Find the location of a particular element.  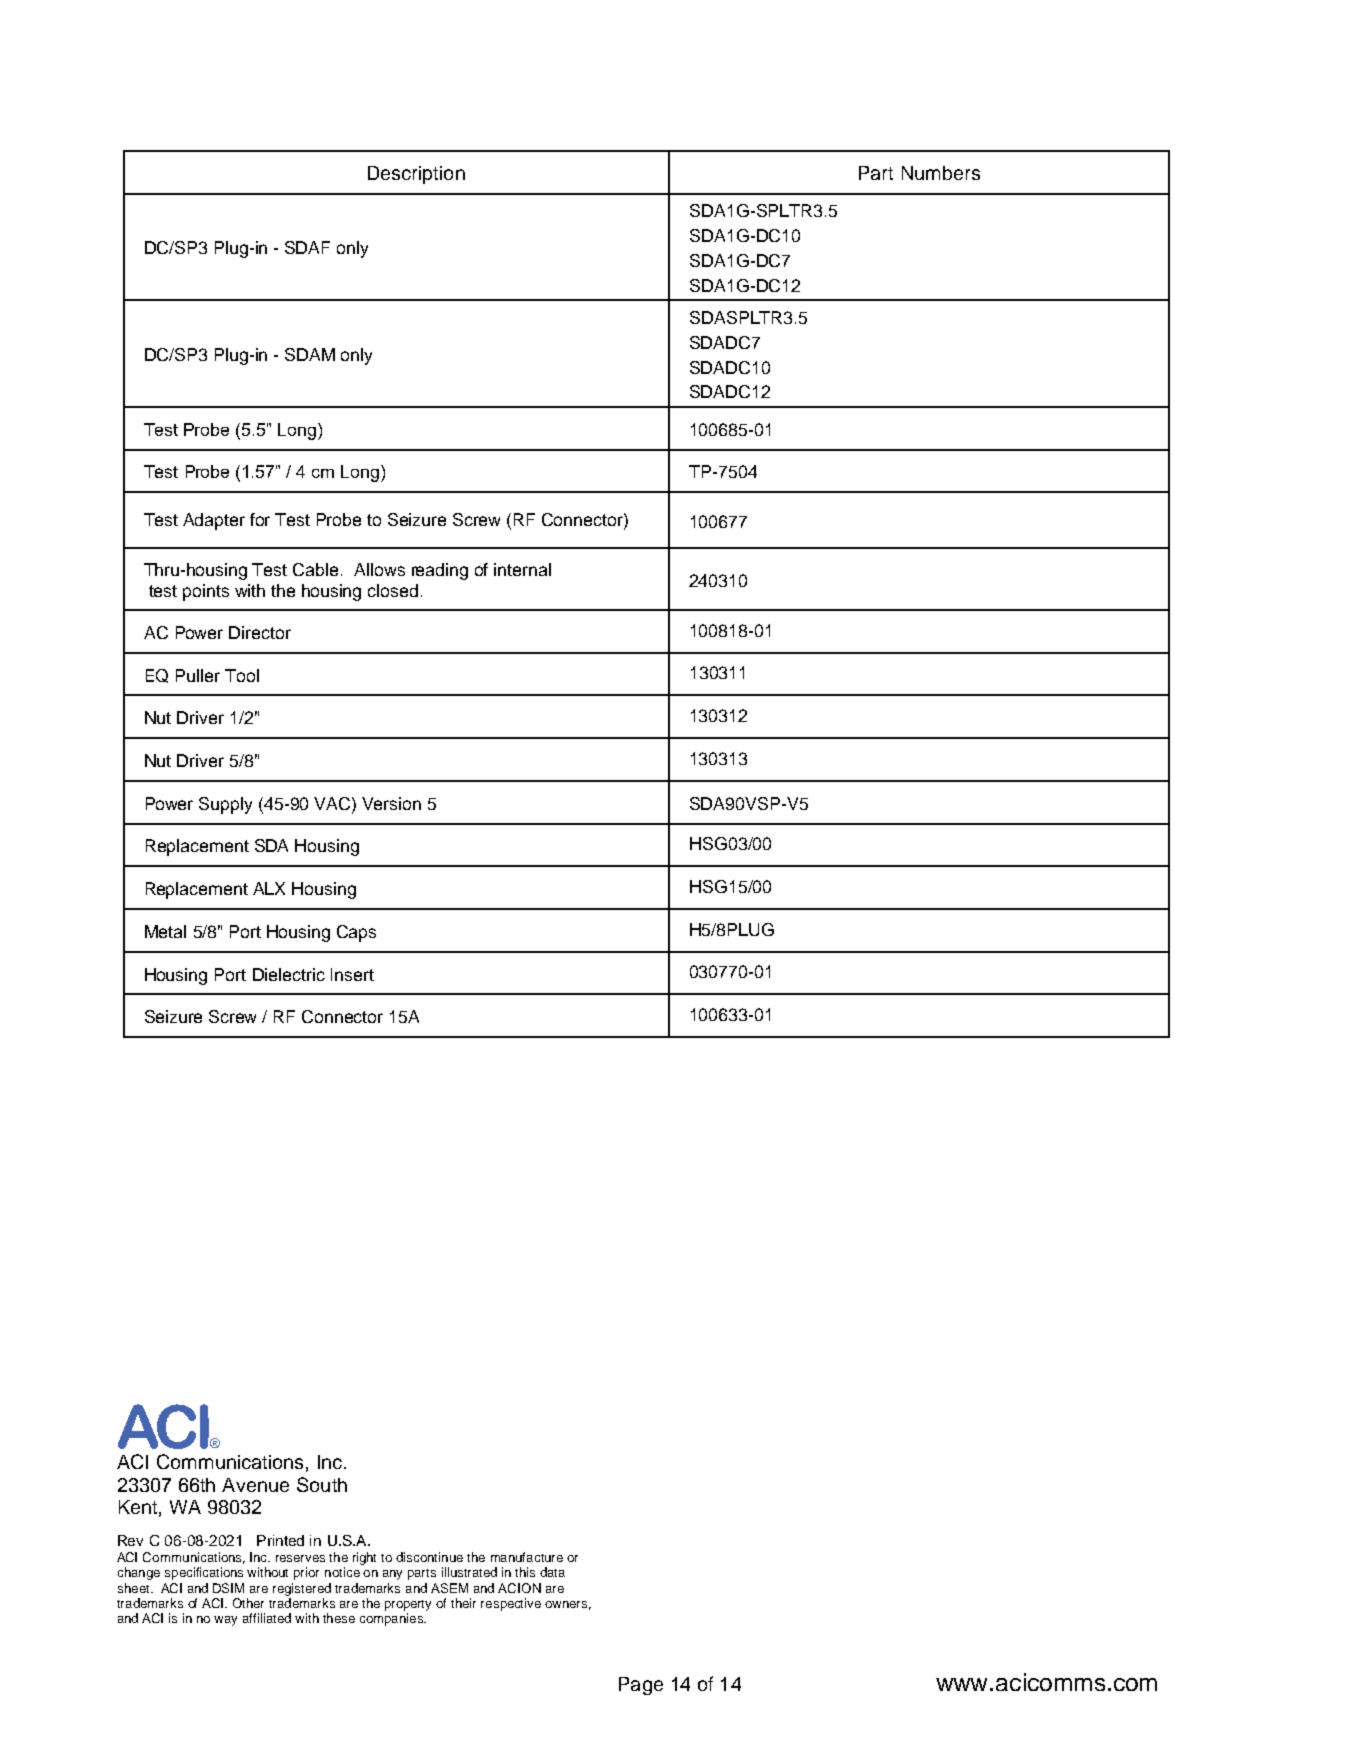

Numbers is located at coordinates (941, 173).
